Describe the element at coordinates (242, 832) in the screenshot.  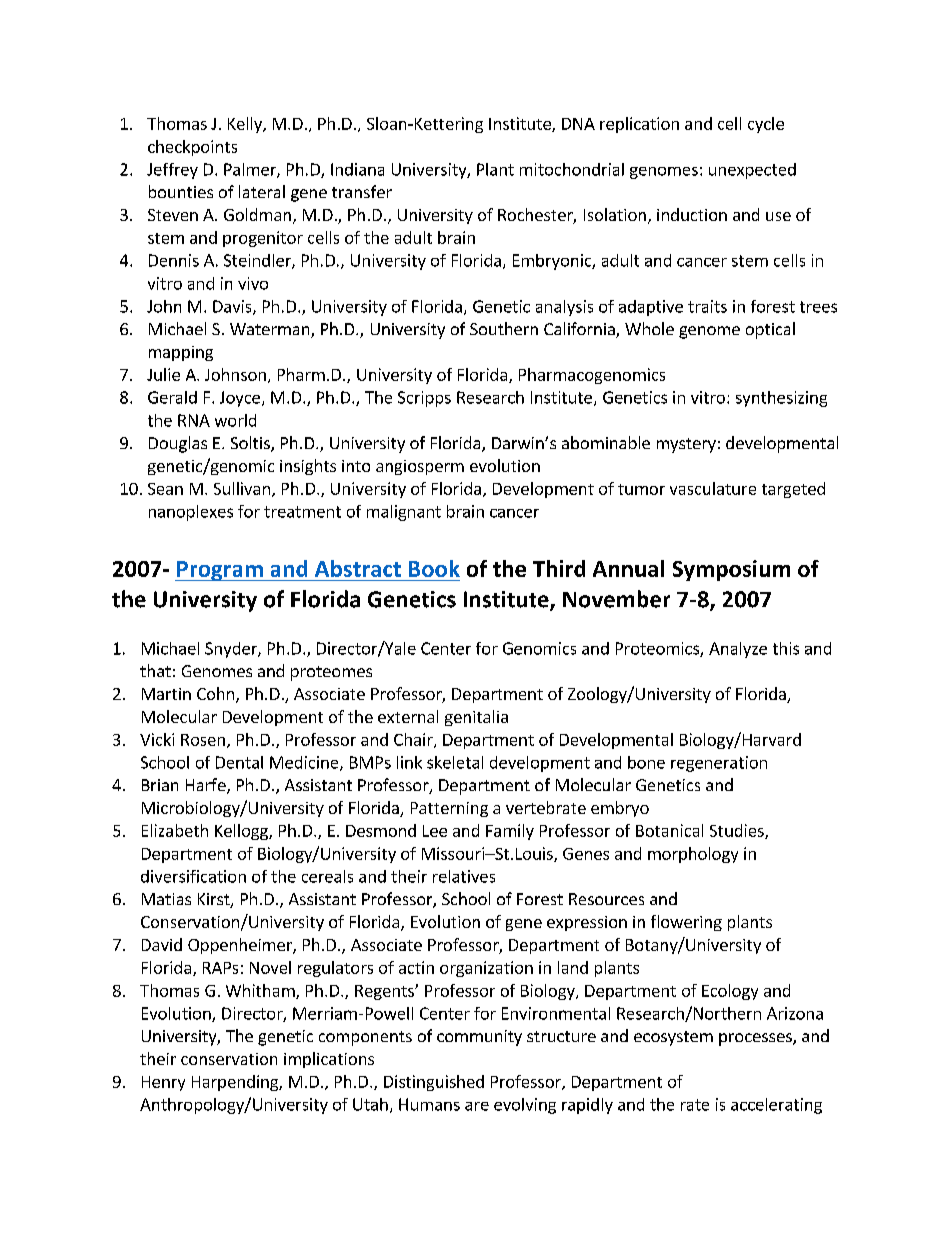
I see `Kellogg` at that location.
